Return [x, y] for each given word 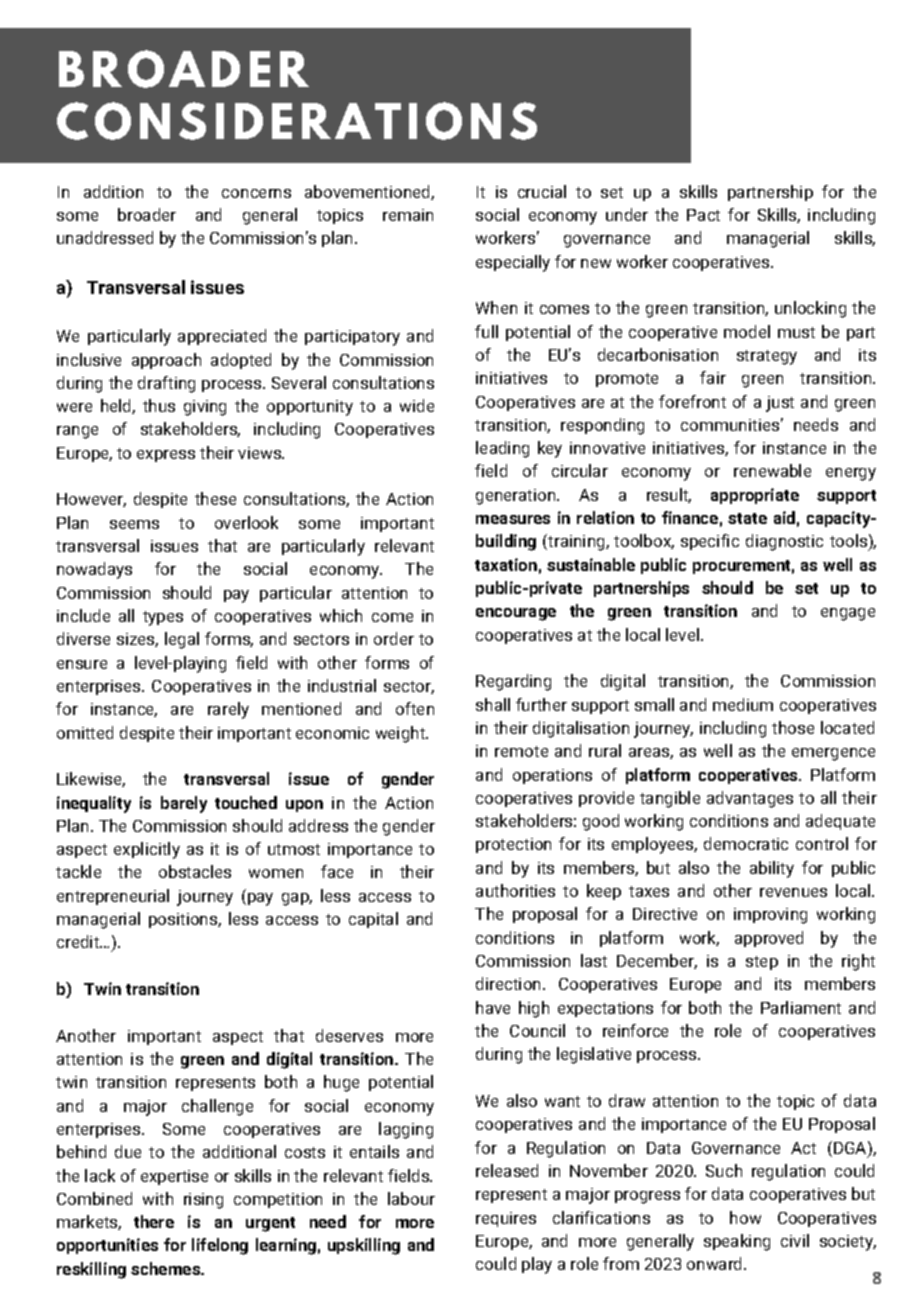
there [154, 1221]
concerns [256, 193]
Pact [703, 215]
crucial [542, 191]
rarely [228, 710]
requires [506, 1219]
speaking [737, 1242]
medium [743, 704]
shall [493, 704]
